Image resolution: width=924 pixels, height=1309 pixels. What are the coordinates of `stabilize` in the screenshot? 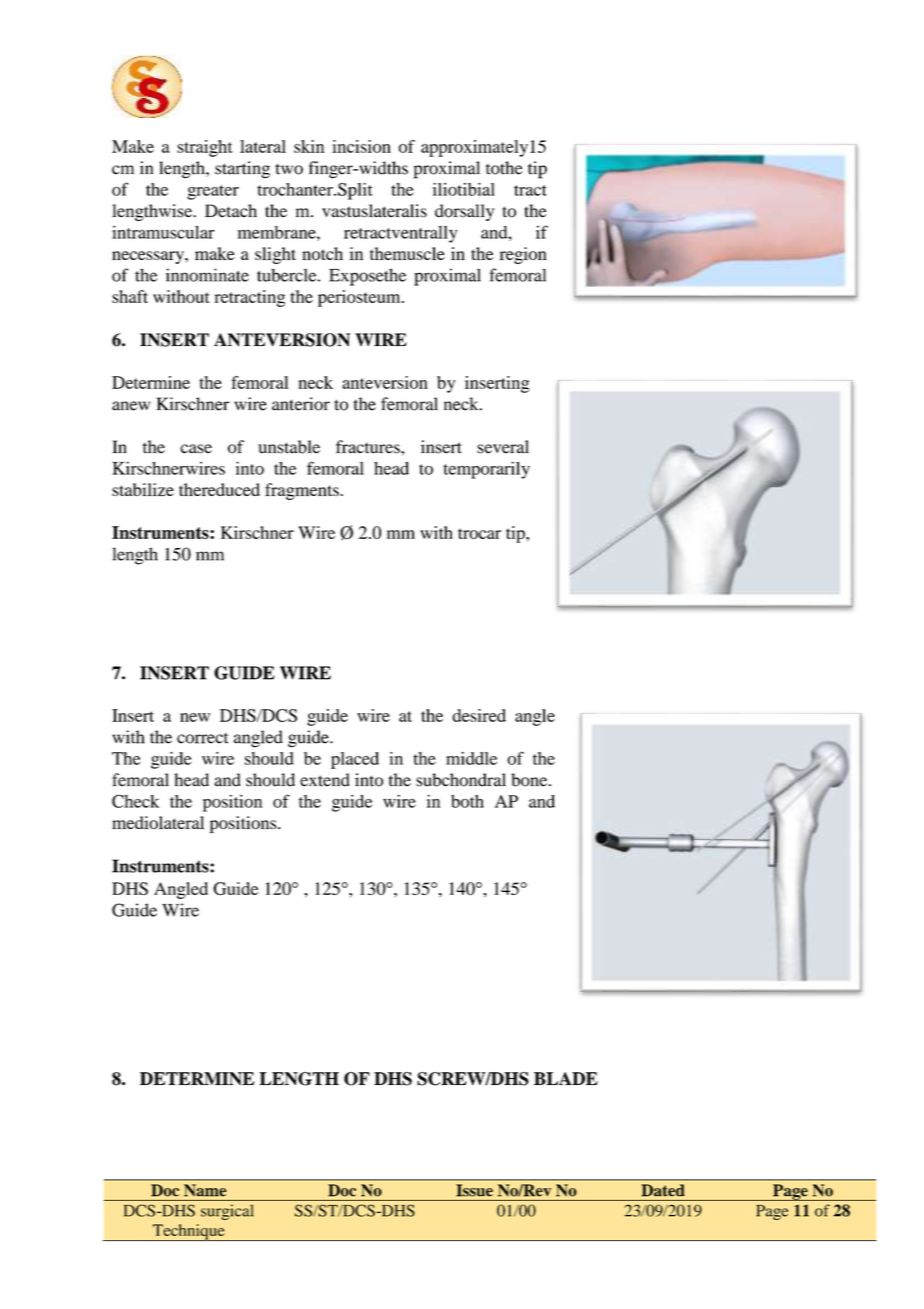 It's located at (143, 489).
